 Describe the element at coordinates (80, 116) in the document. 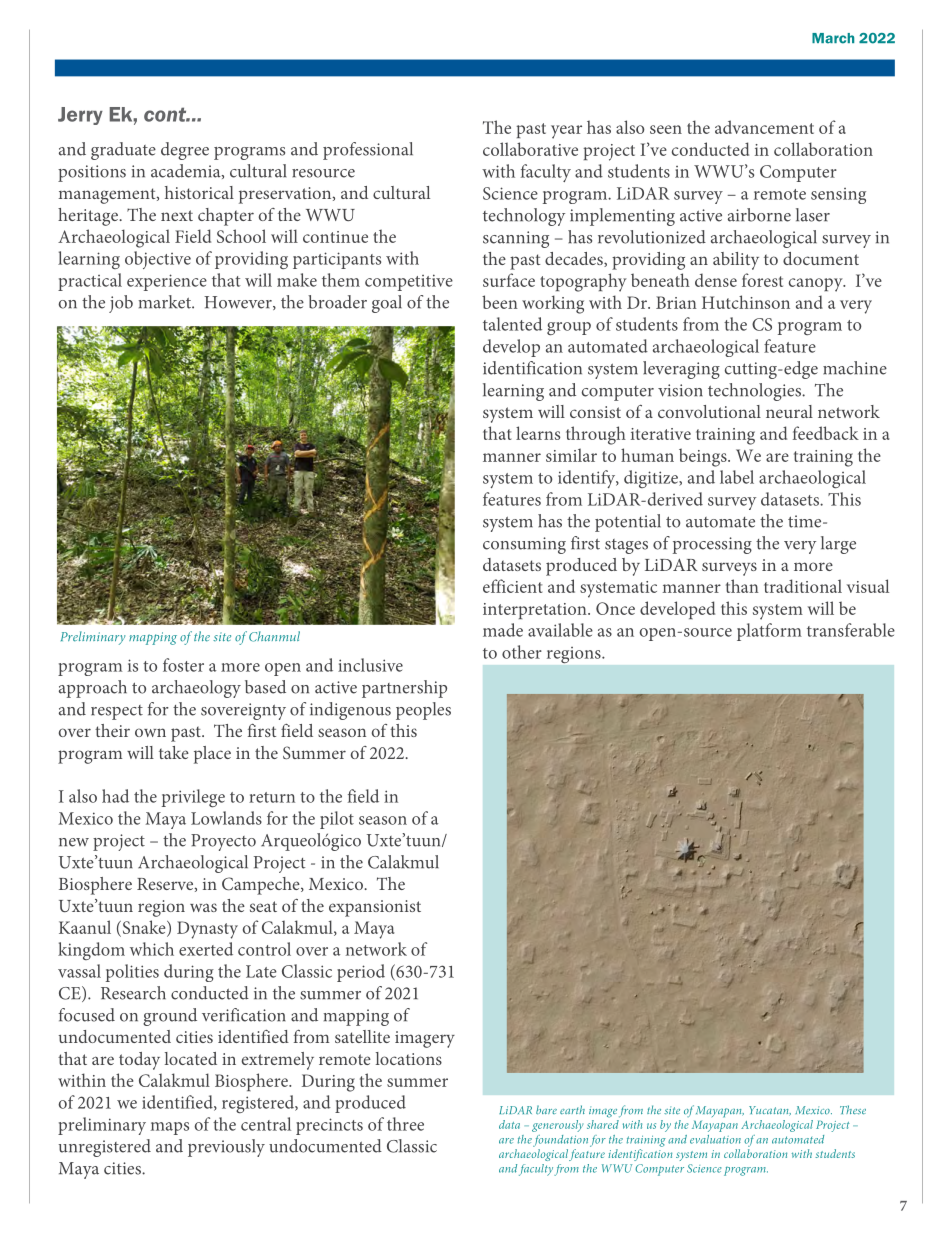

I see `Jerry` at that location.
